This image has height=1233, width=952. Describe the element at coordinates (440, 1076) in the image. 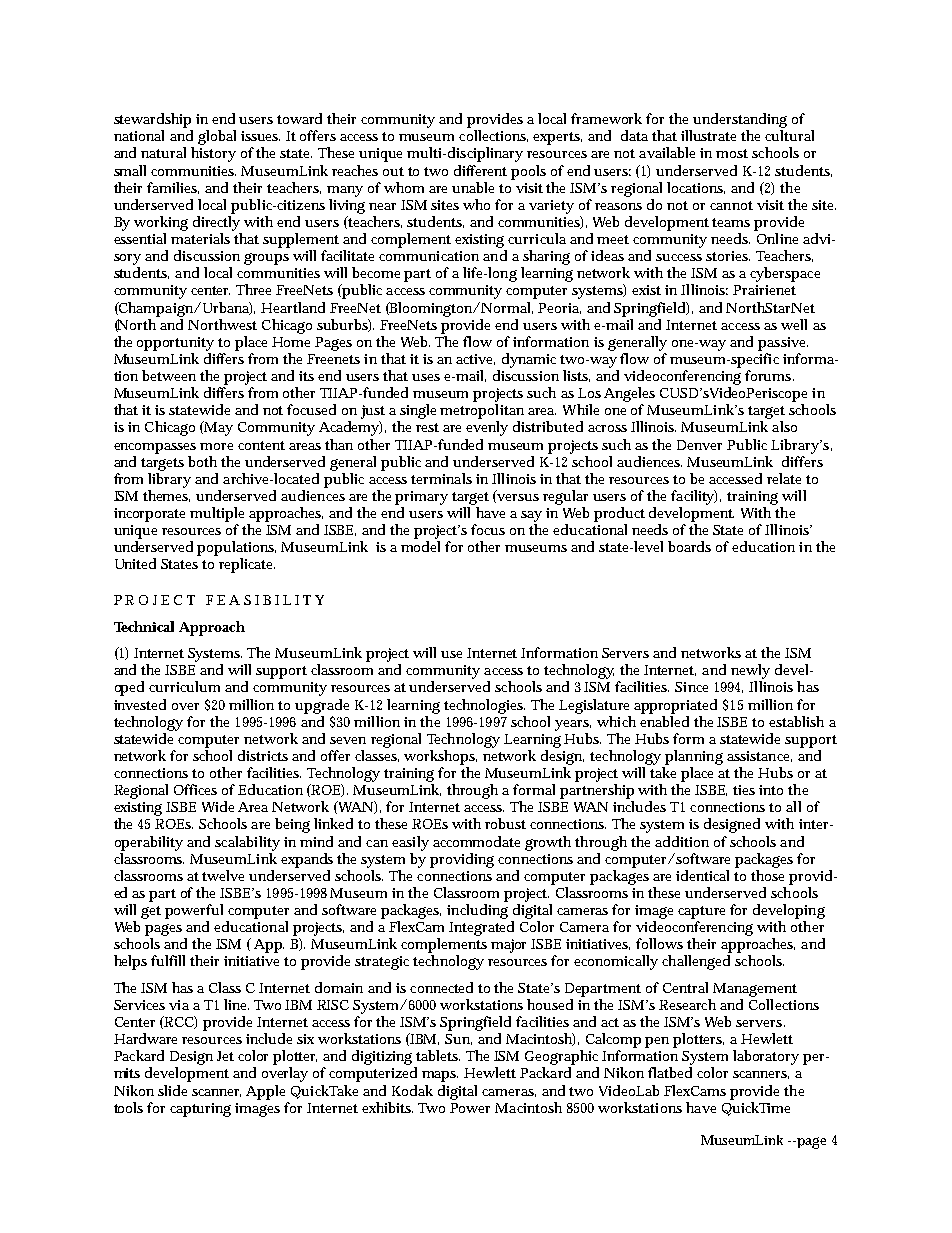

I see `maps` at that location.
